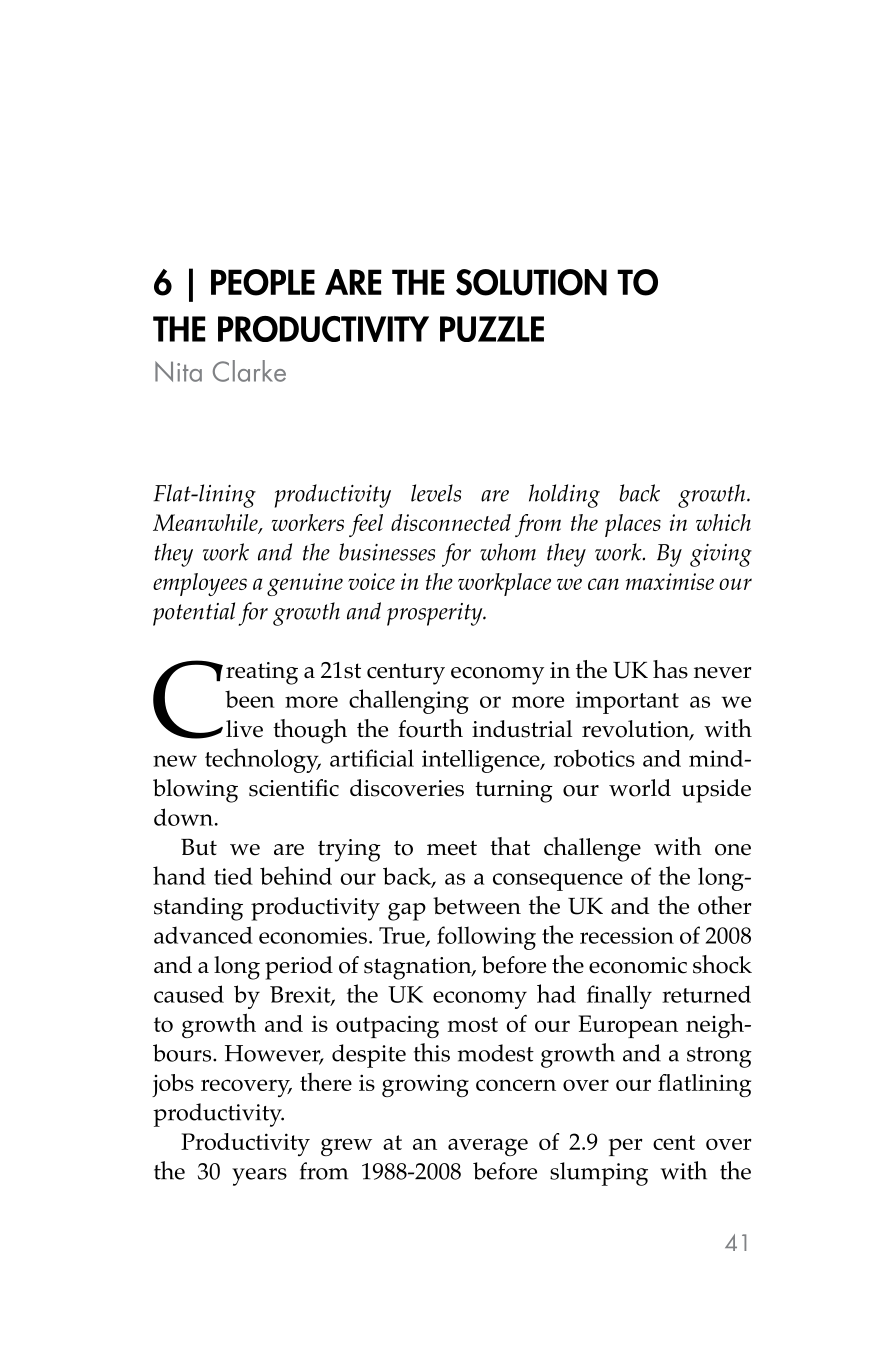  Describe the element at coordinates (670, 581) in the page. I see `maximise` at that location.
